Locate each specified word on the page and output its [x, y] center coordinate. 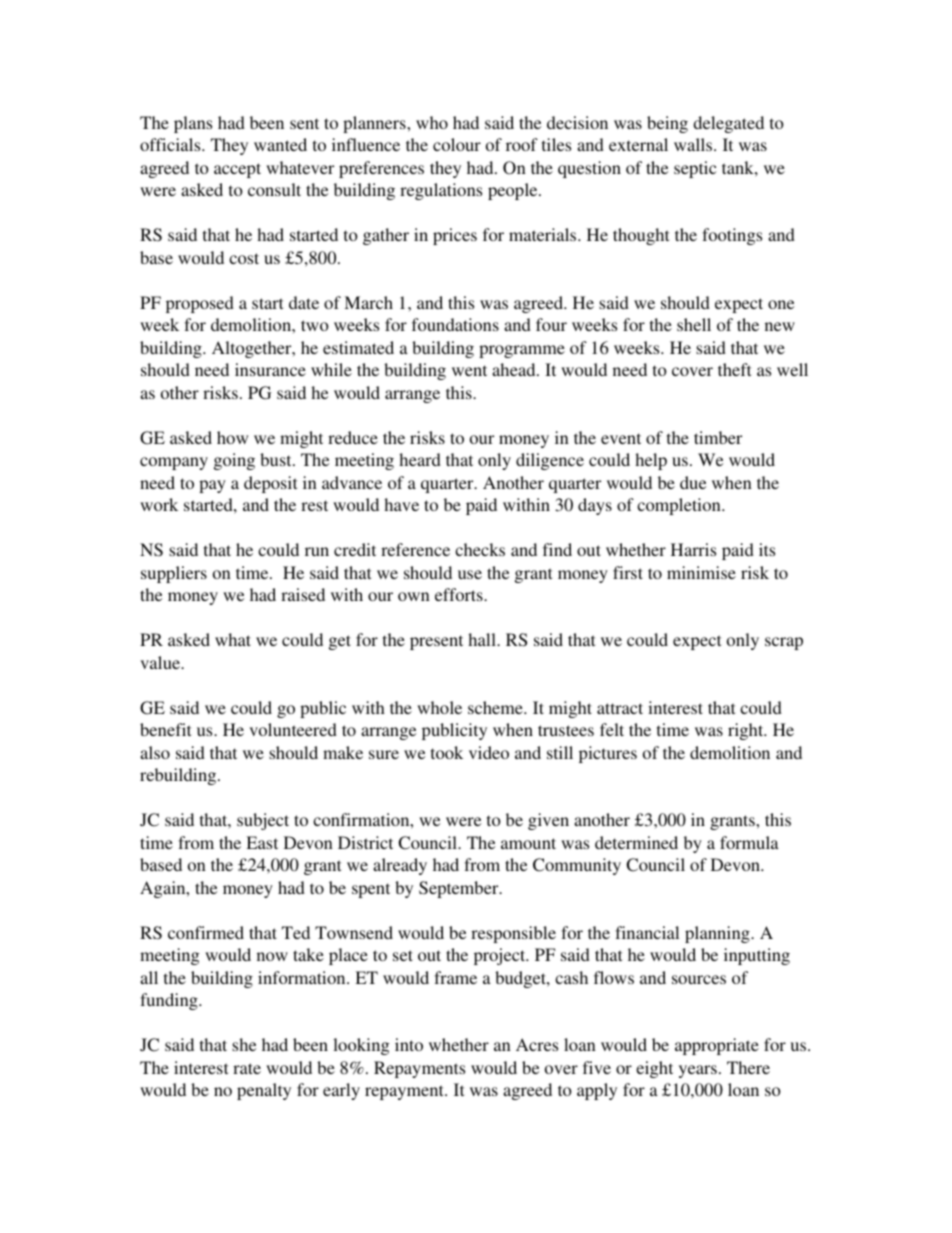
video [489, 752]
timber [718, 437]
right [747, 731]
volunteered [293, 729]
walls [694, 144]
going [234, 461]
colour [457, 144]
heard [420, 459]
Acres [537, 1044]
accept [237, 170]
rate [247, 1068]
